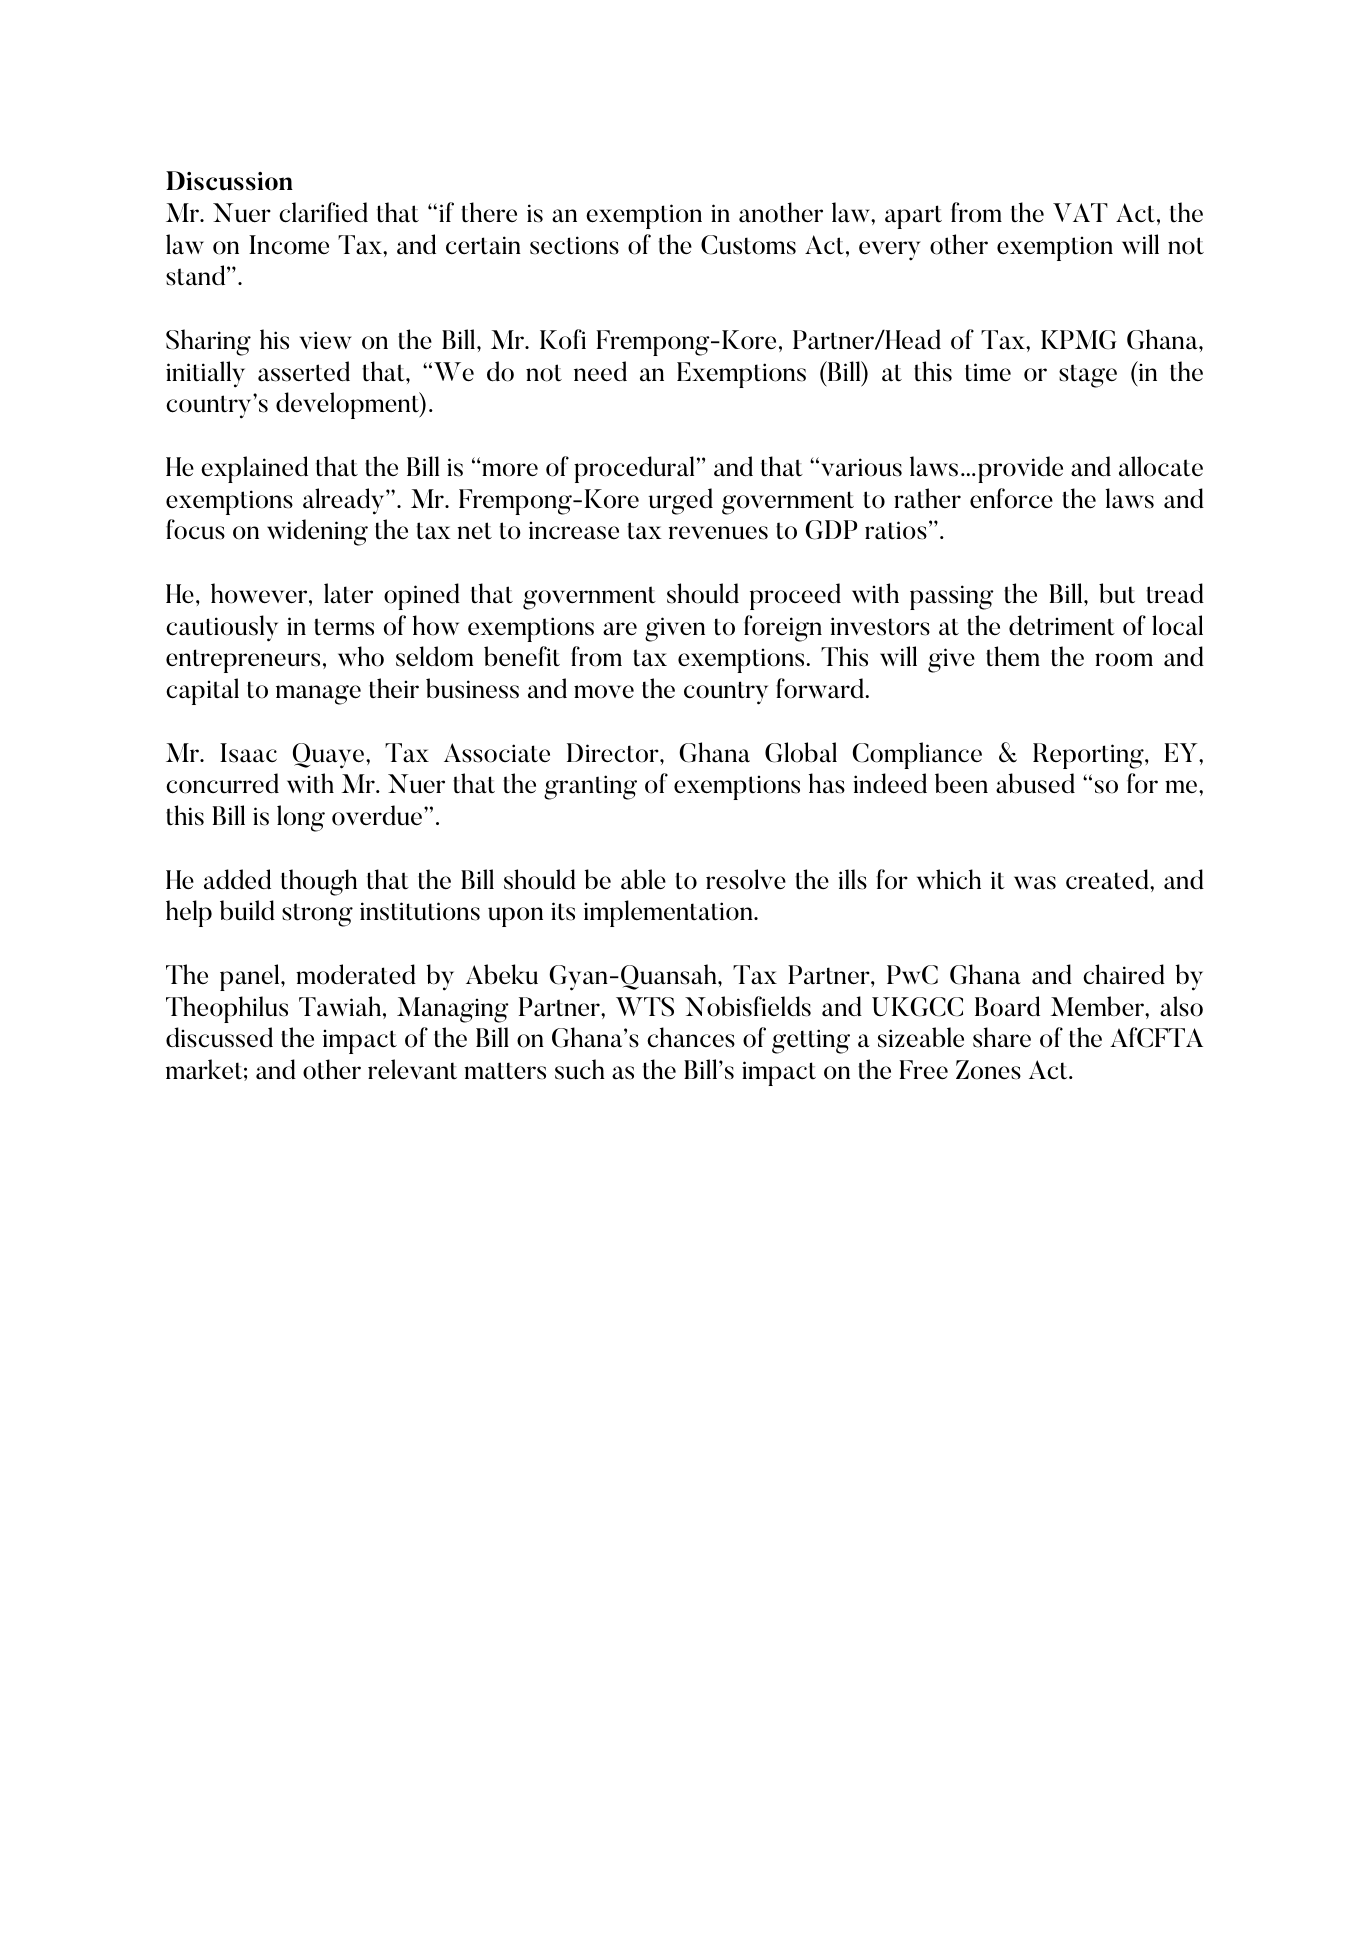 The height and width of the screenshot is (1938, 1369). I want to click on enforce, so click(1011, 498).
